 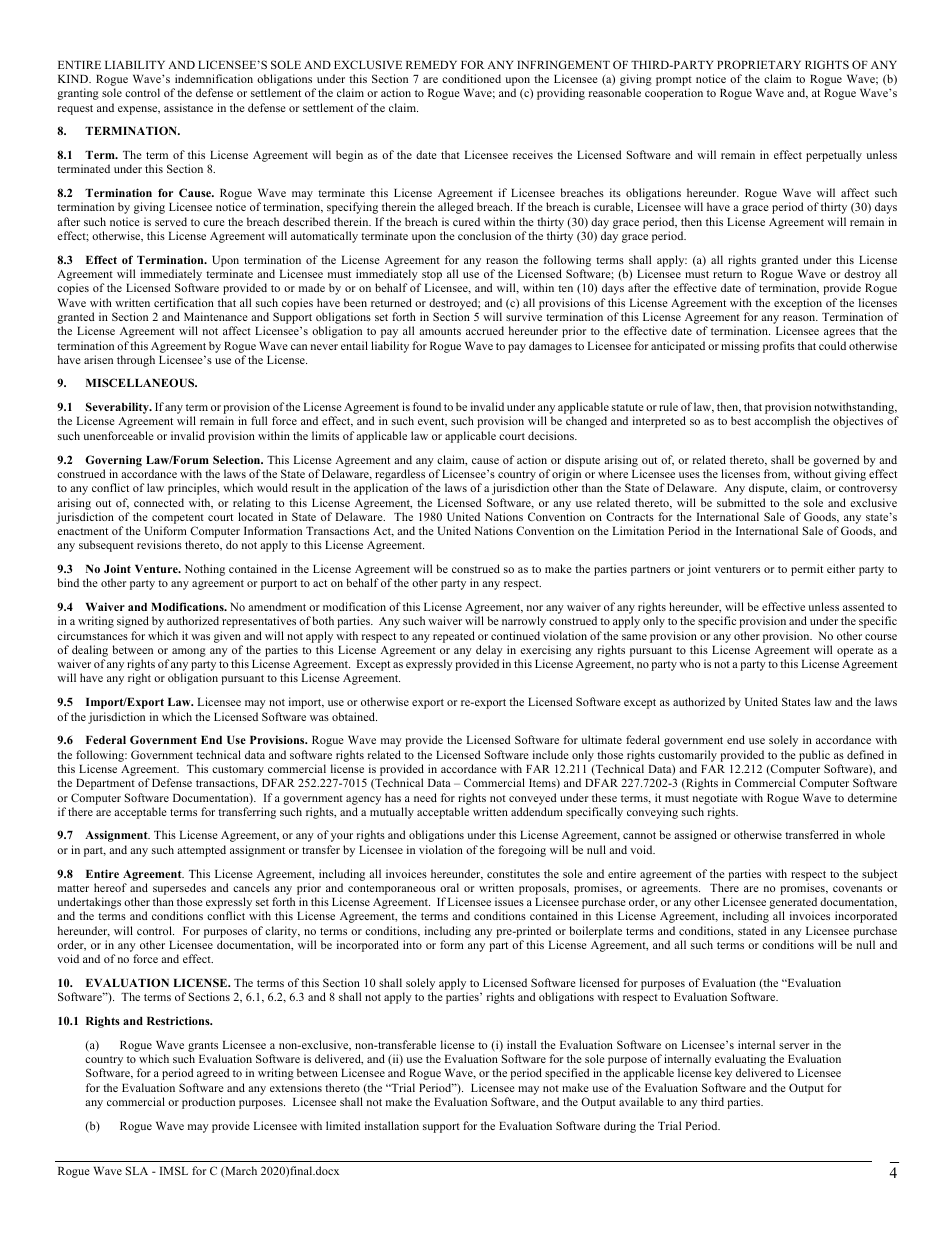 What do you see at coordinates (188, 107) in the screenshot?
I see `assistance` at bounding box center [188, 107].
